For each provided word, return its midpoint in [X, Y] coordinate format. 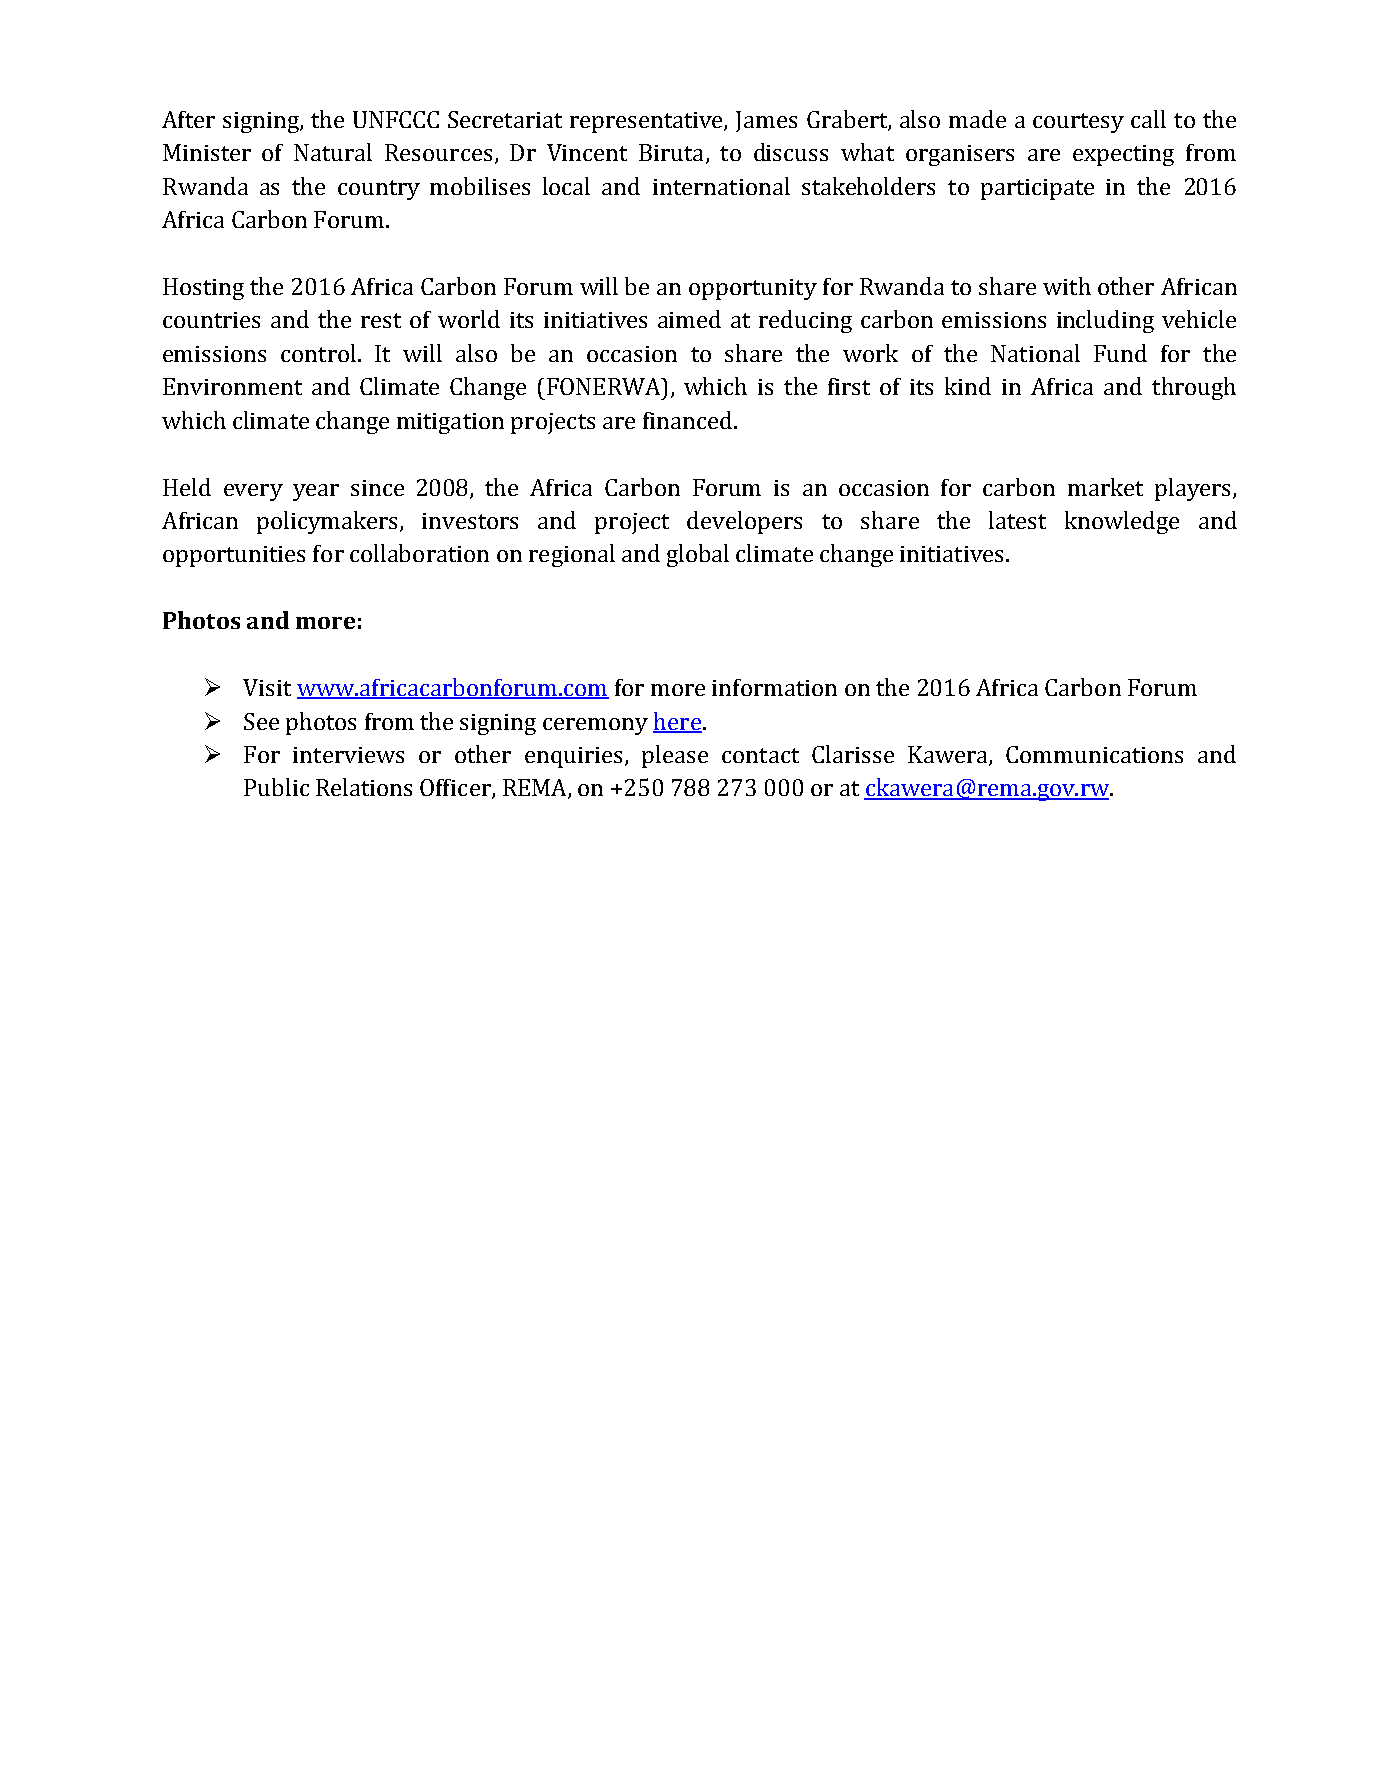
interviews [348, 755]
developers [744, 522]
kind [968, 386]
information [774, 687]
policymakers [329, 522]
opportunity [753, 289]
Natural [333, 152]
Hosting [203, 289]
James [766, 121]
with [1067, 286]
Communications [1094, 754]
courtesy [1078, 123]
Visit [267, 687]
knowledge [1122, 522]
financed [687, 420]
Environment [232, 386]
